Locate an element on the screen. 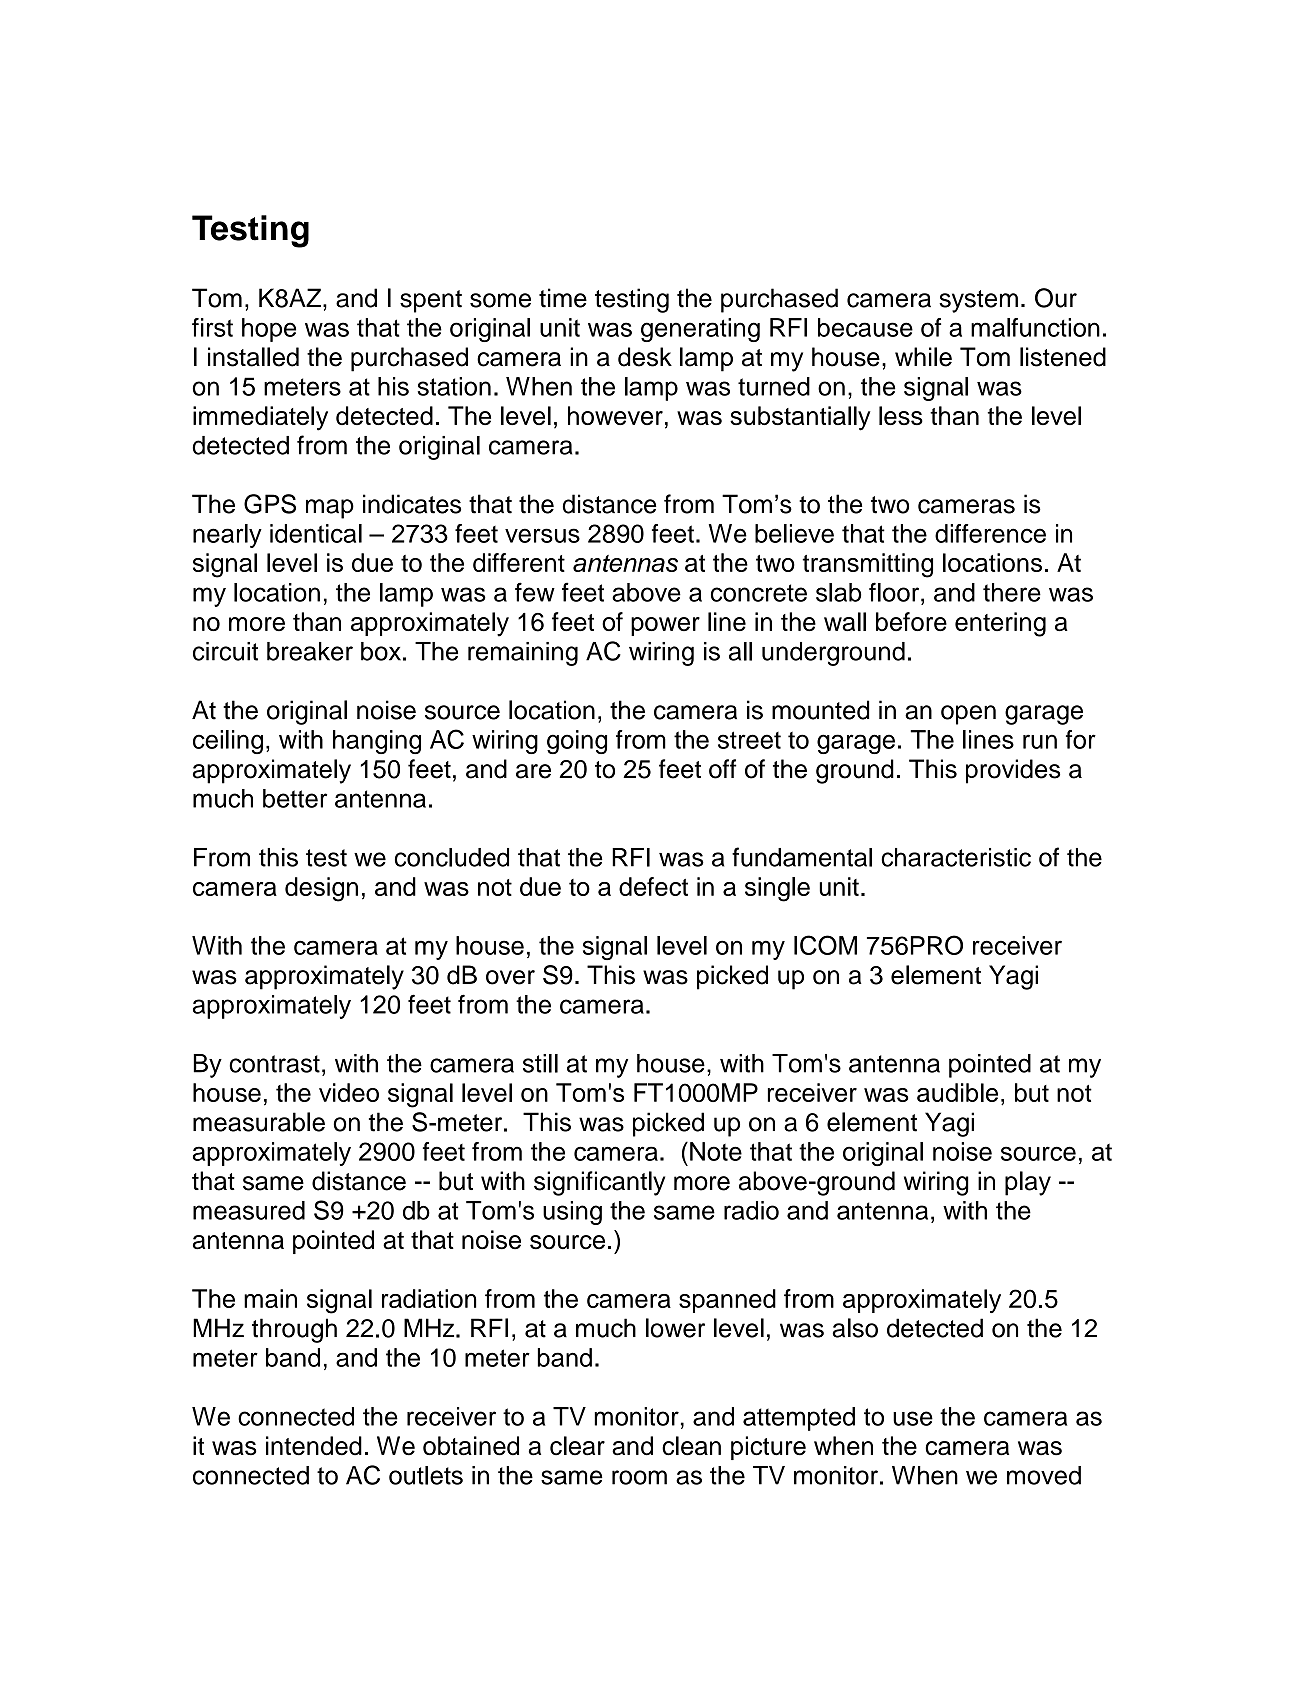 This screenshot has height=1689, width=1305. defect is located at coordinates (653, 886).
